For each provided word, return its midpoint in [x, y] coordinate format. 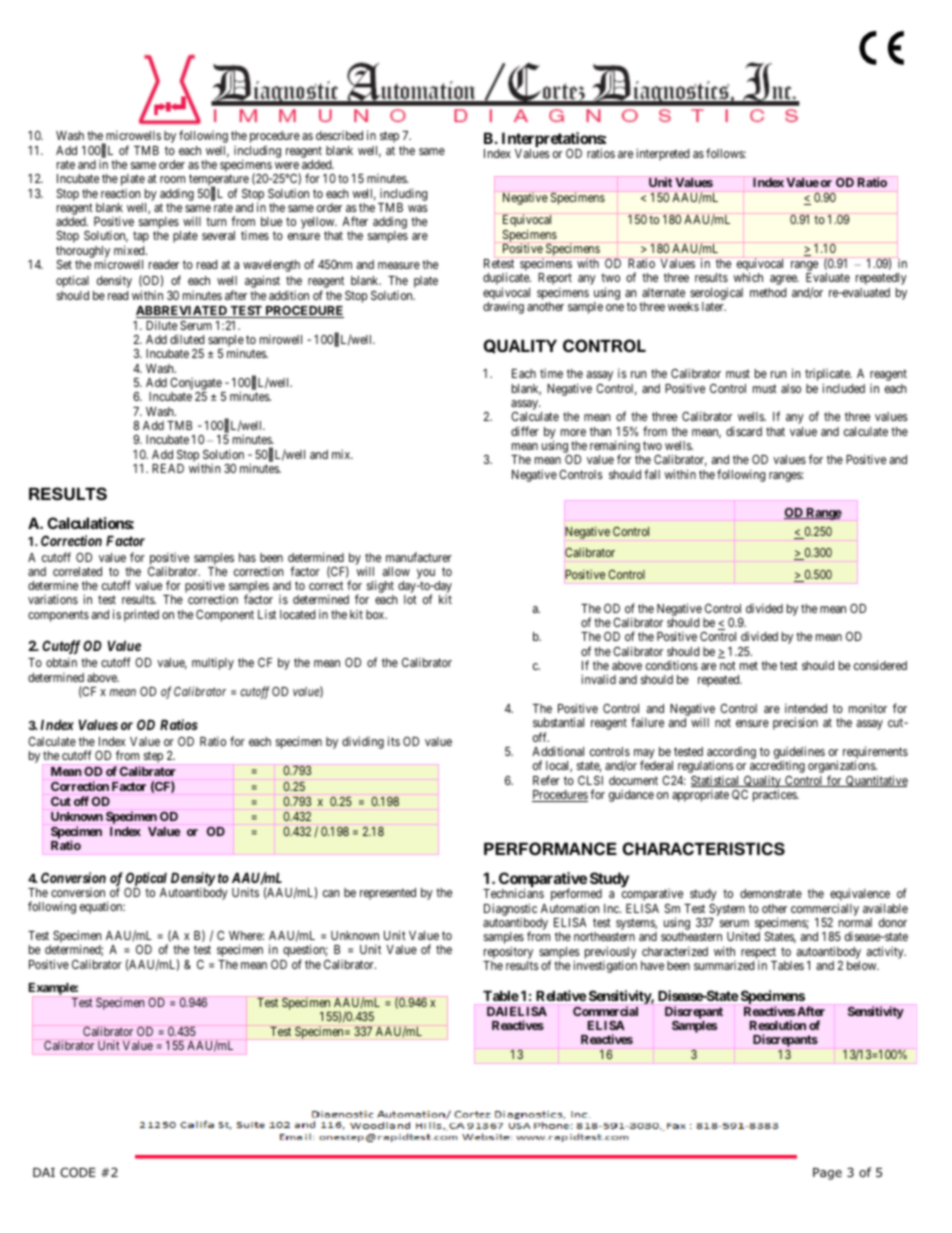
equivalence [860, 896]
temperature [219, 181]
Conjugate [197, 385]
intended [806, 708]
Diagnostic [510, 909]
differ [525, 431]
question [305, 952]
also [791, 388]
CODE [78, 1172]
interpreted [662, 154]
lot [410, 599]
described [339, 135]
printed [141, 615]
